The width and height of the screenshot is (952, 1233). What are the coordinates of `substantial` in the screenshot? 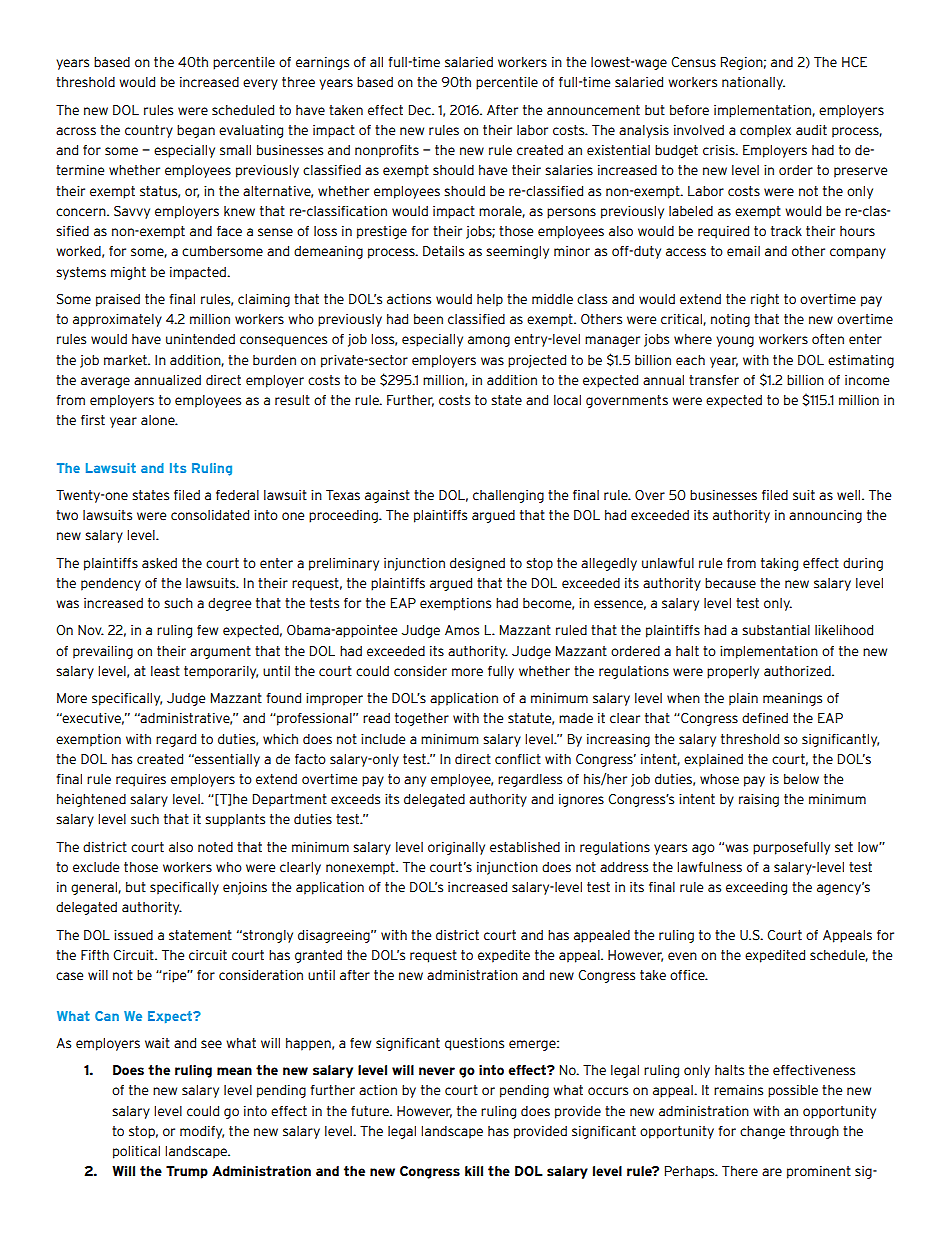 It's located at (776, 630).
